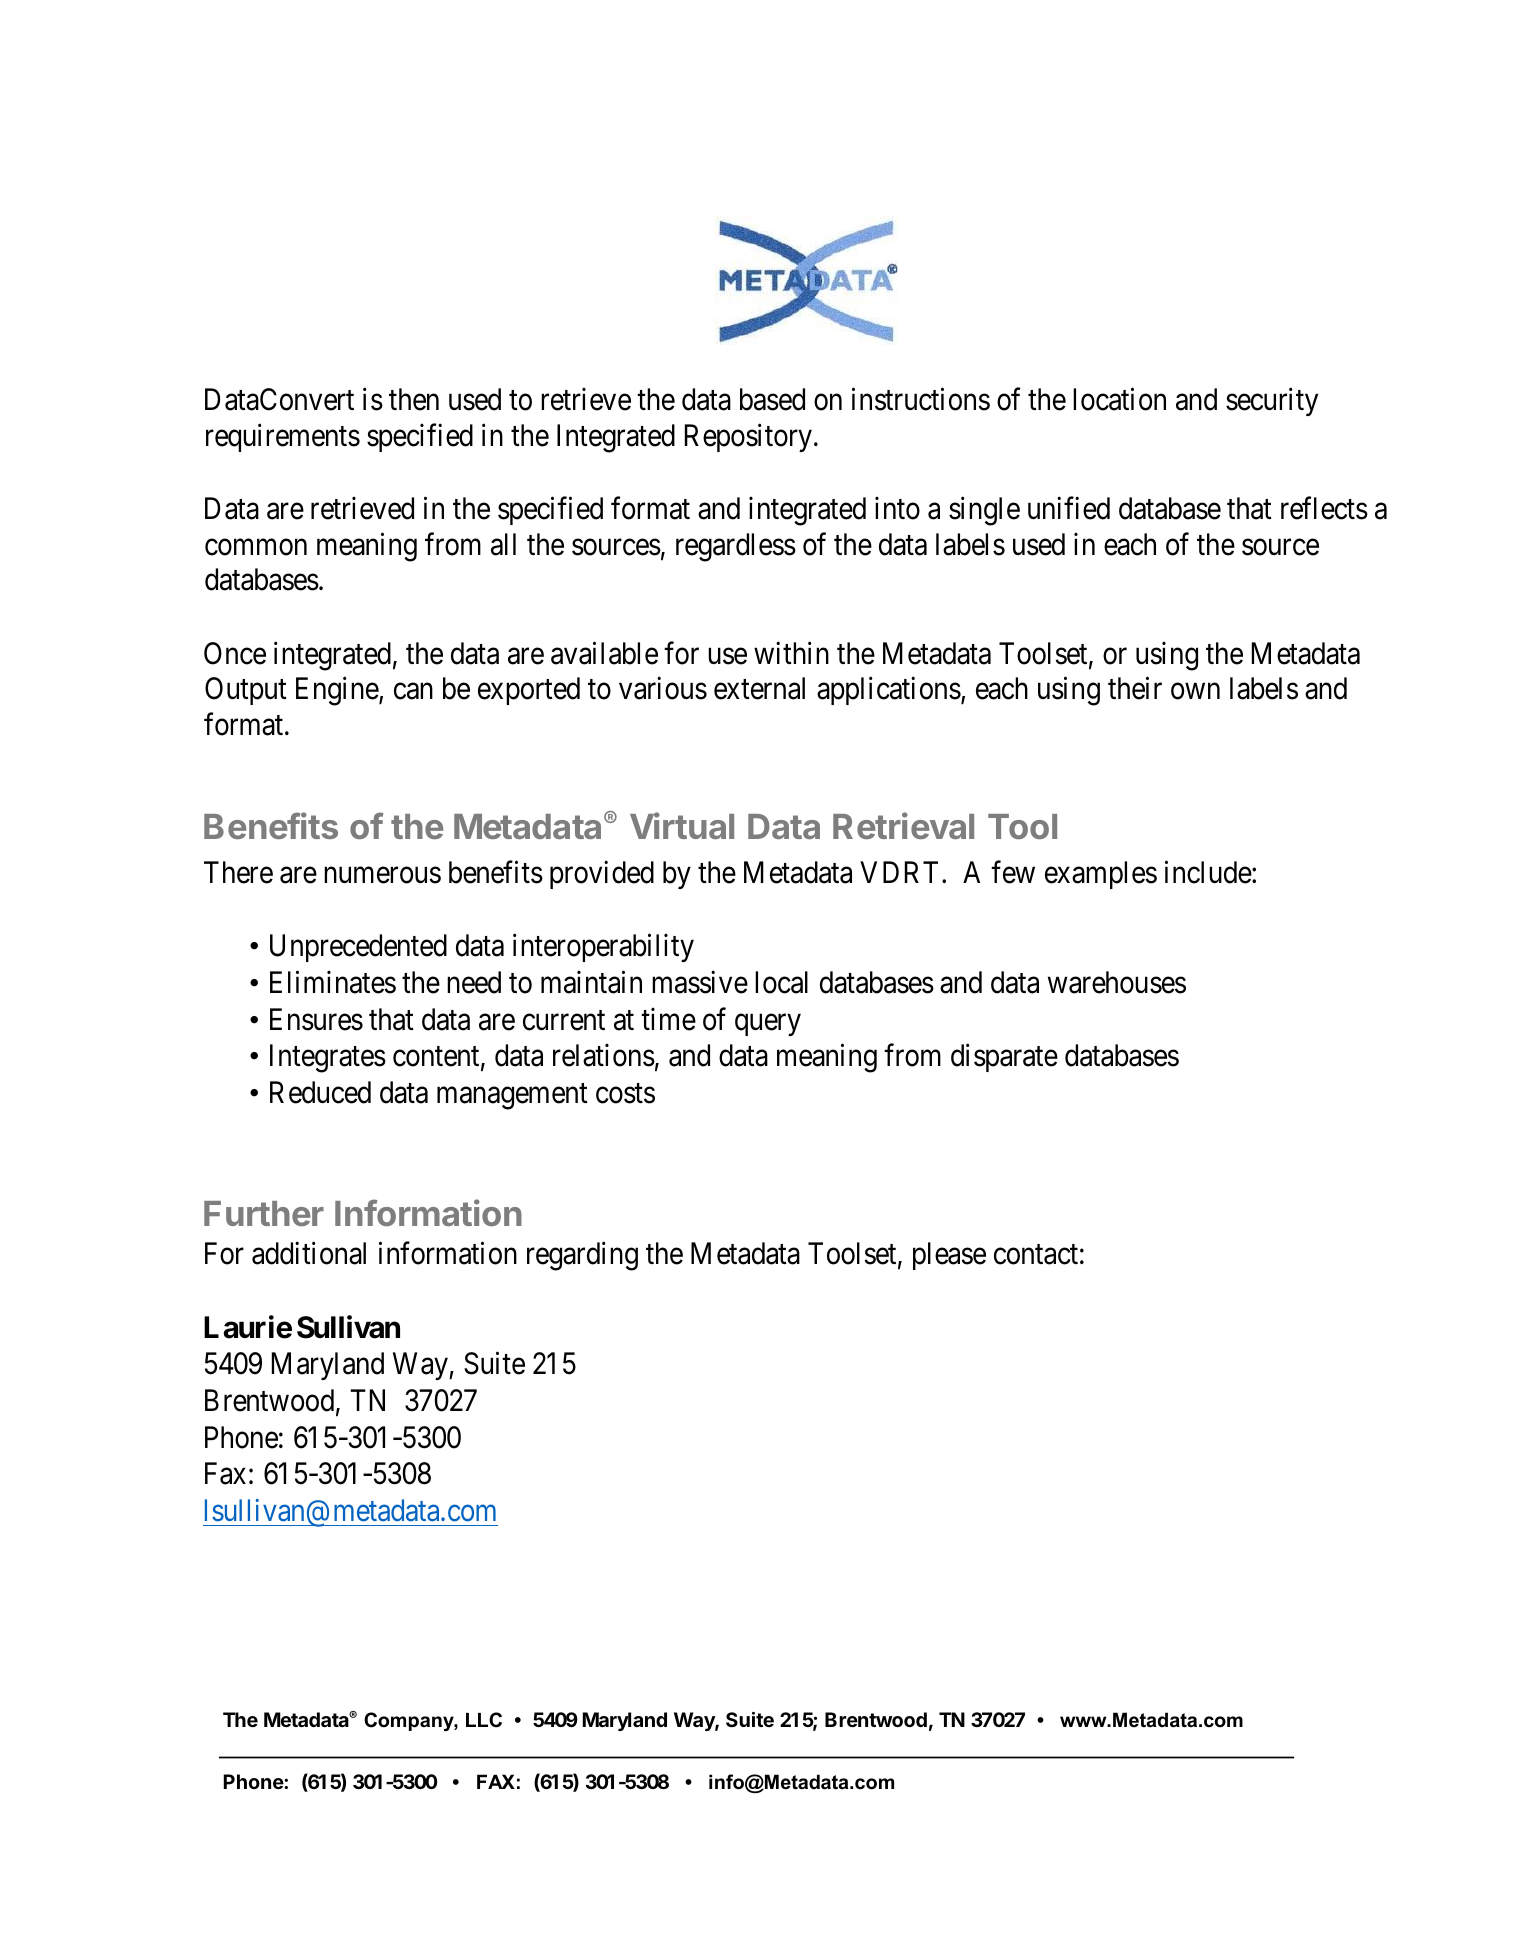 The width and height of the screenshot is (1513, 1959). What do you see at coordinates (414, 399) in the screenshot?
I see `then` at bounding box center [414, 399].
